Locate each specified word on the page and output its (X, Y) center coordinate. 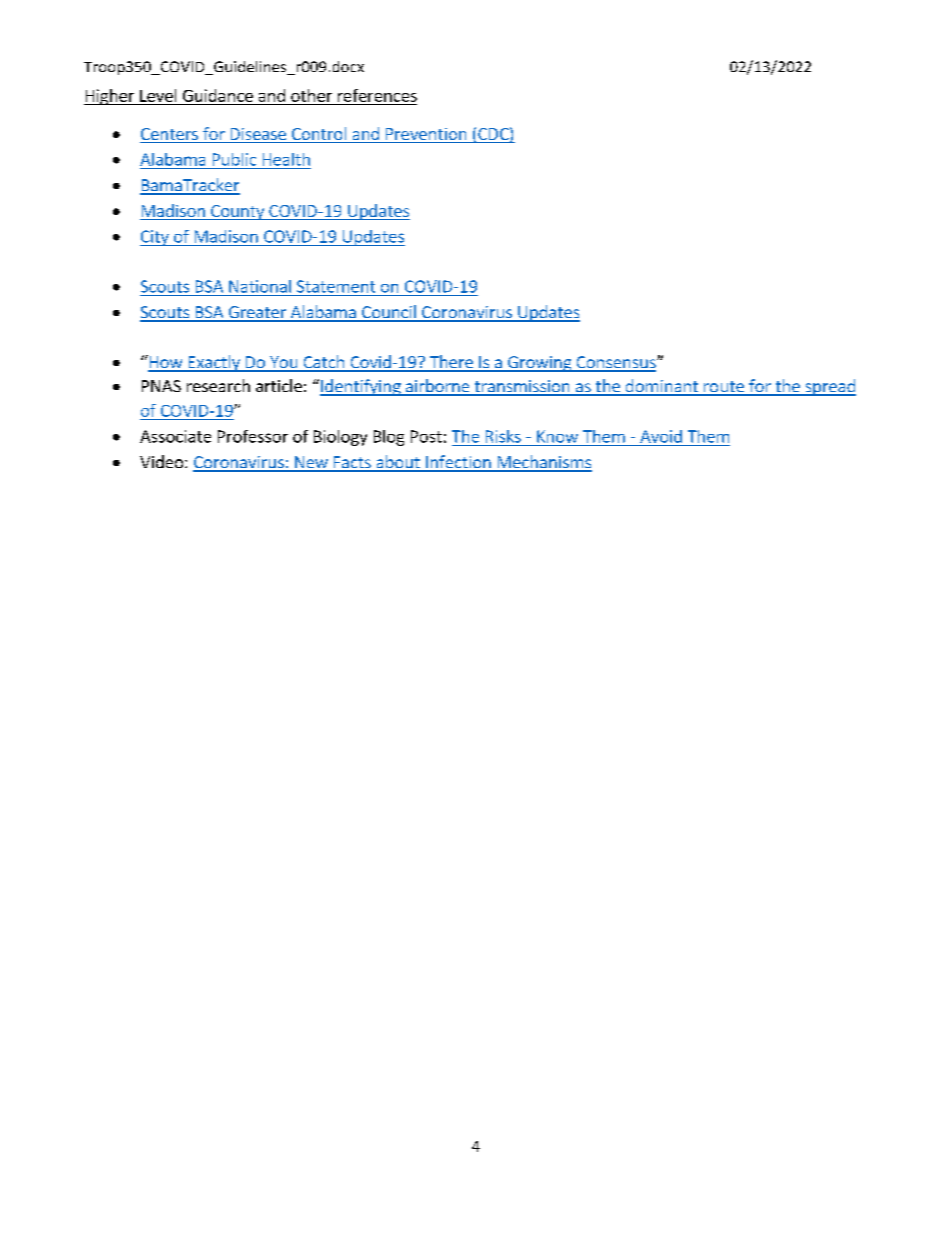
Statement (336, 286)
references (377, 95)
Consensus (616, 363)
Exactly (214, 363)
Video (163, 461)
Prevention (426, 135)
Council (389, 313)
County (238, 212)
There (451, 363)
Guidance (218, 95)
